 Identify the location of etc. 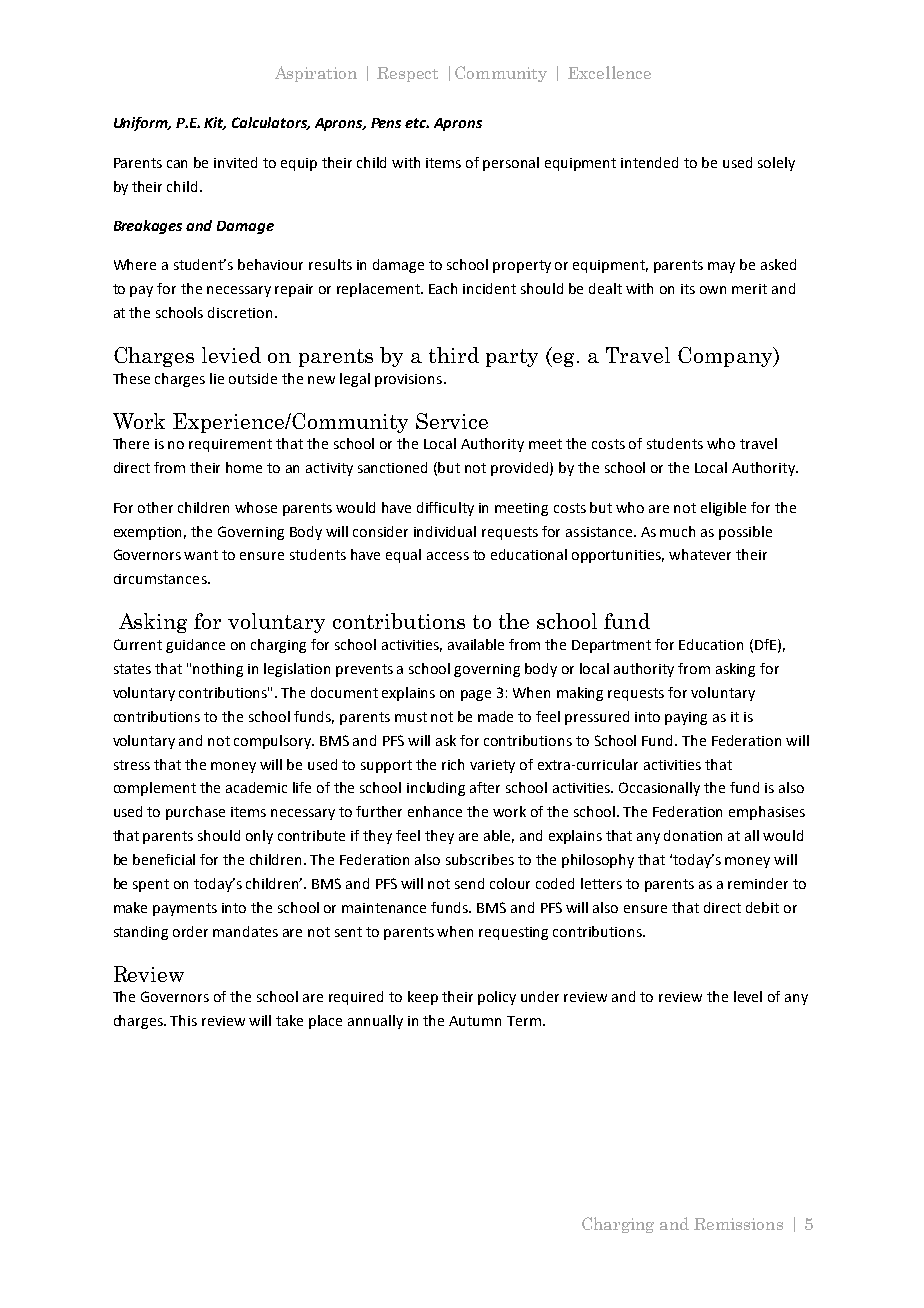
(417, 123).
